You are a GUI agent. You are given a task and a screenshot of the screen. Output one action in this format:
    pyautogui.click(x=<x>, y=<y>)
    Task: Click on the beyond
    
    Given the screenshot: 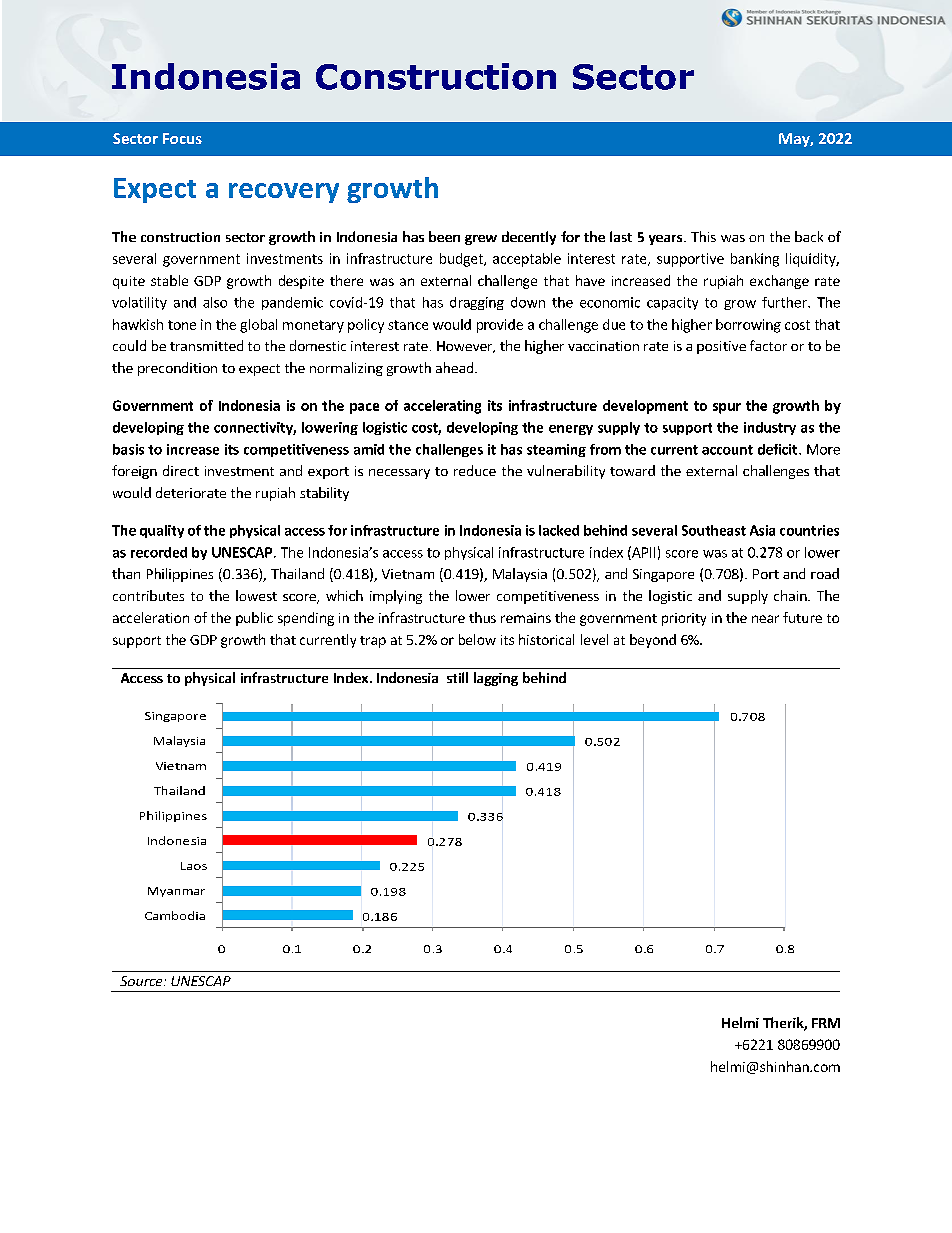 What is the action you would take?
    pyautogui.click(x=653, y=641)
